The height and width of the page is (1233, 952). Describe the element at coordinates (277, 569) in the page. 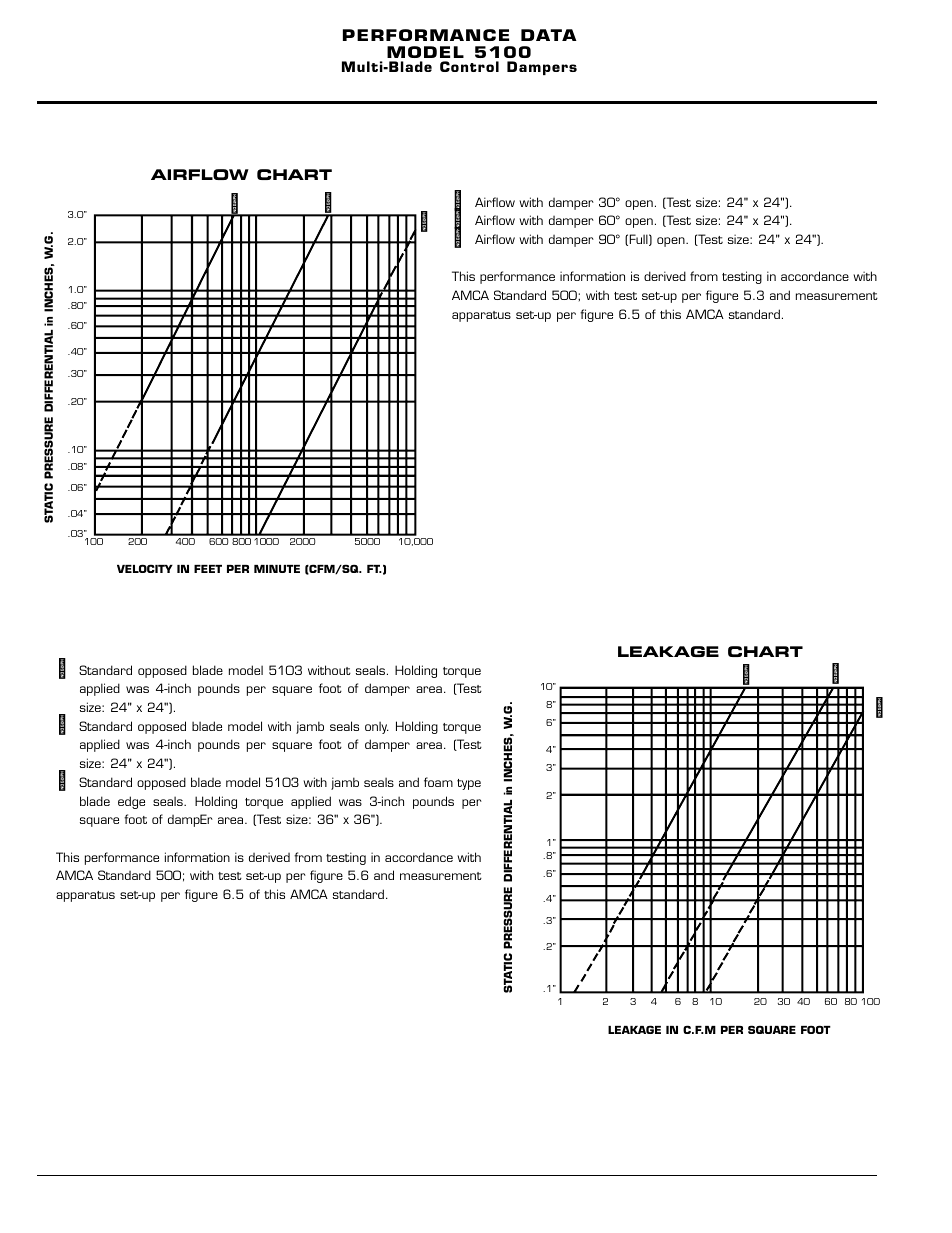

I see `MINUTE` at that location.
